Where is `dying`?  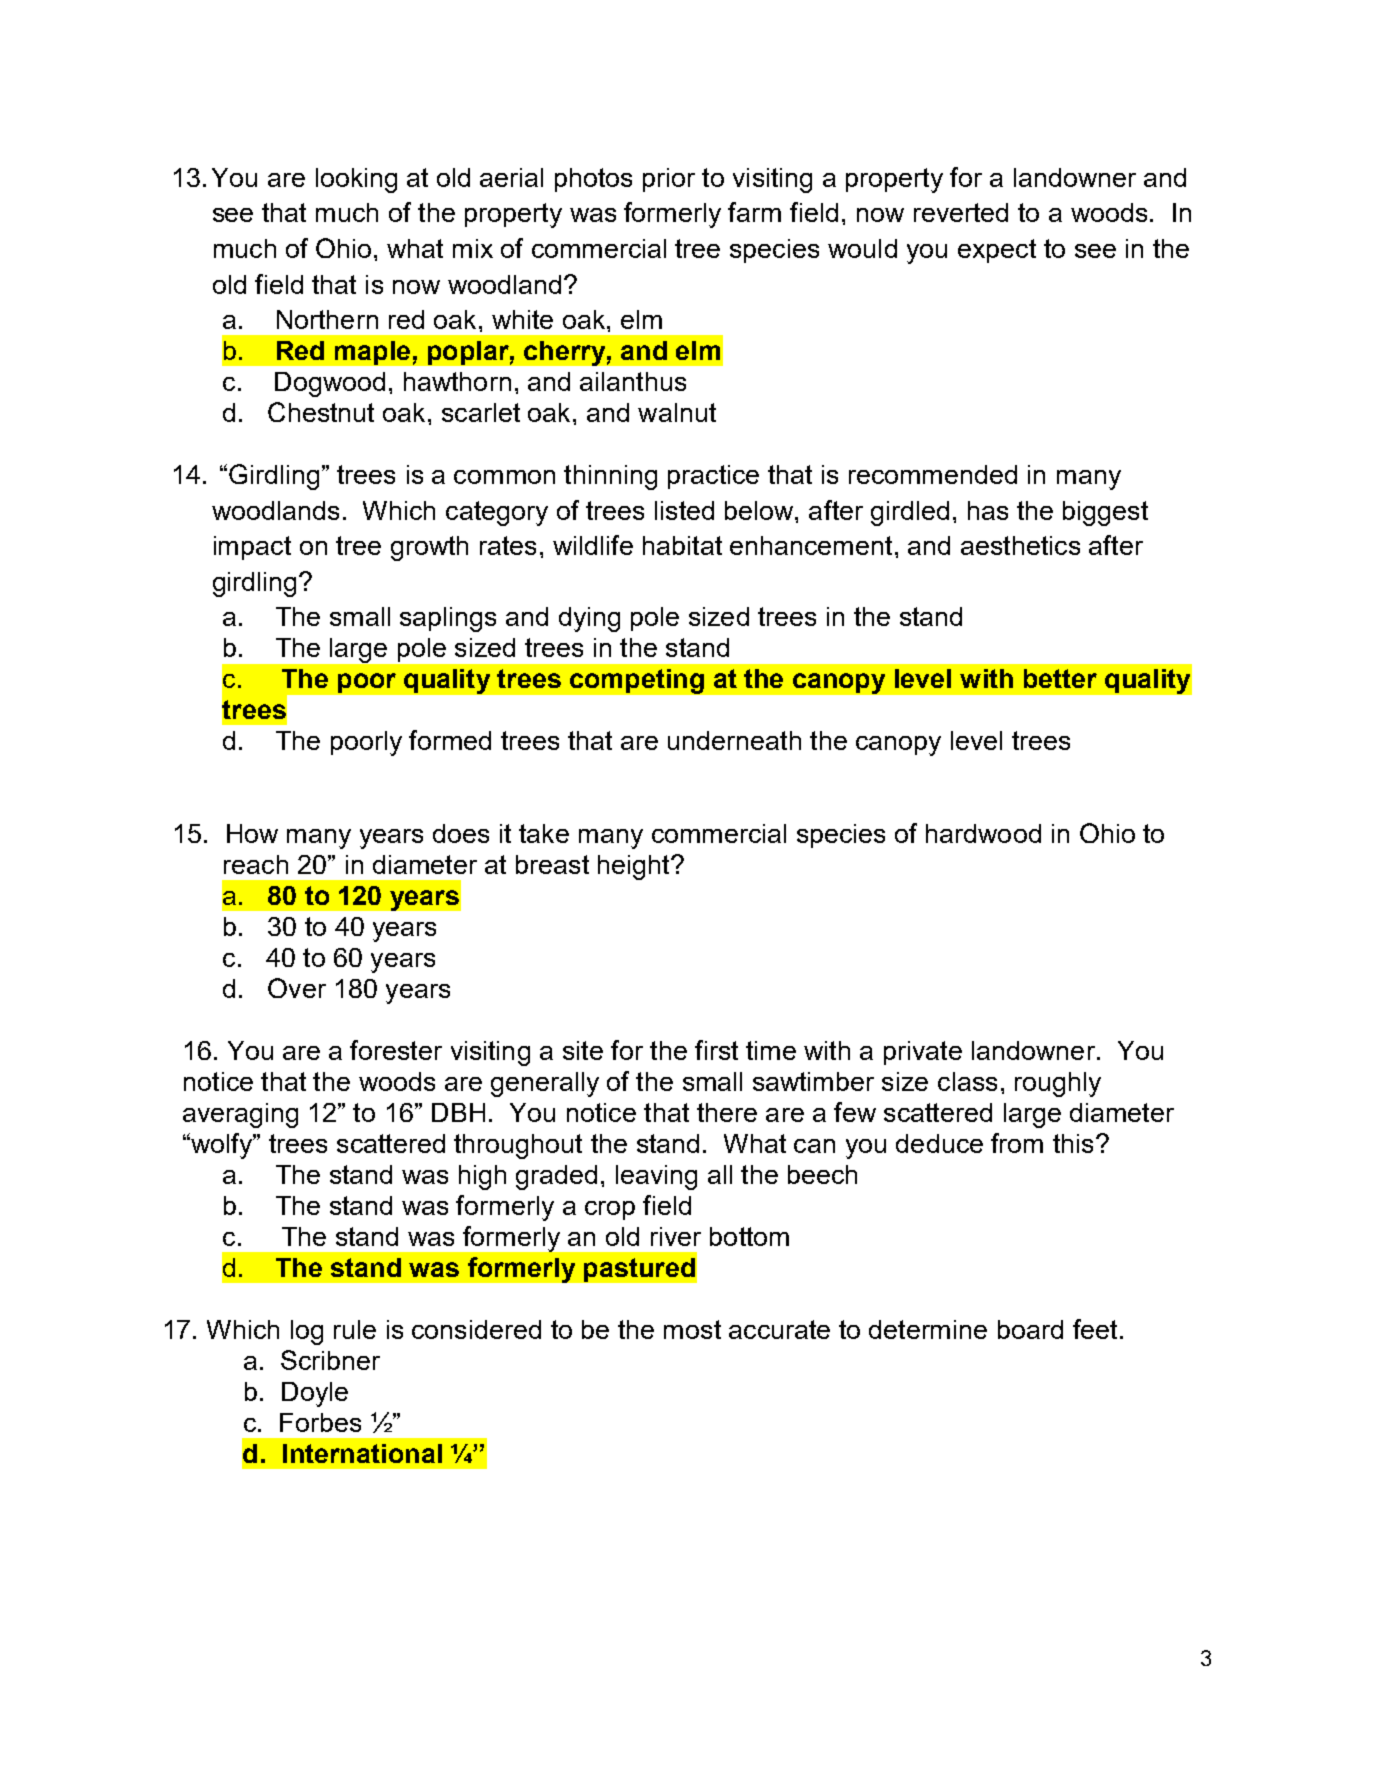 dying is located at coordinates (589, 619).
